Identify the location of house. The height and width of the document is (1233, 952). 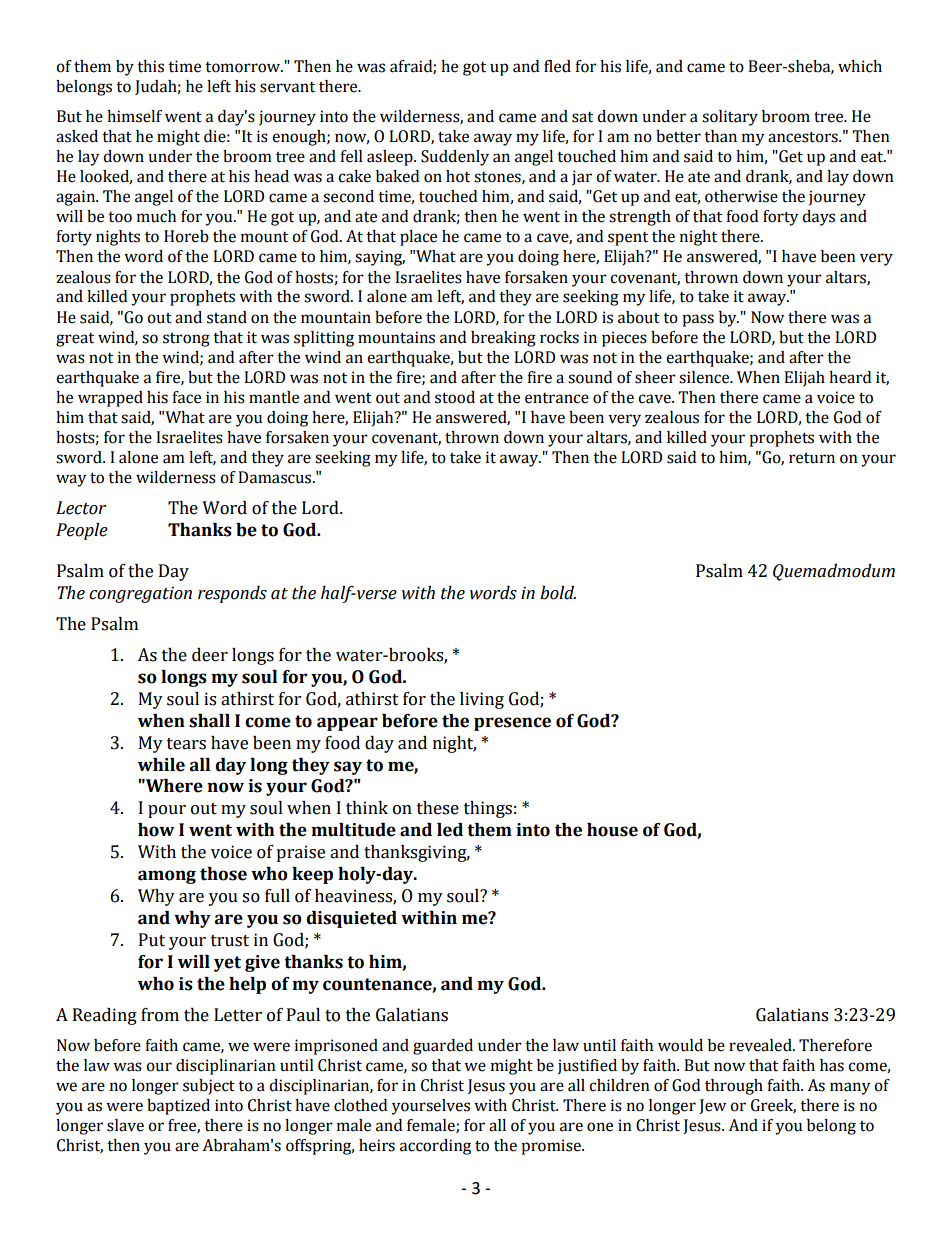
(612, 830).
